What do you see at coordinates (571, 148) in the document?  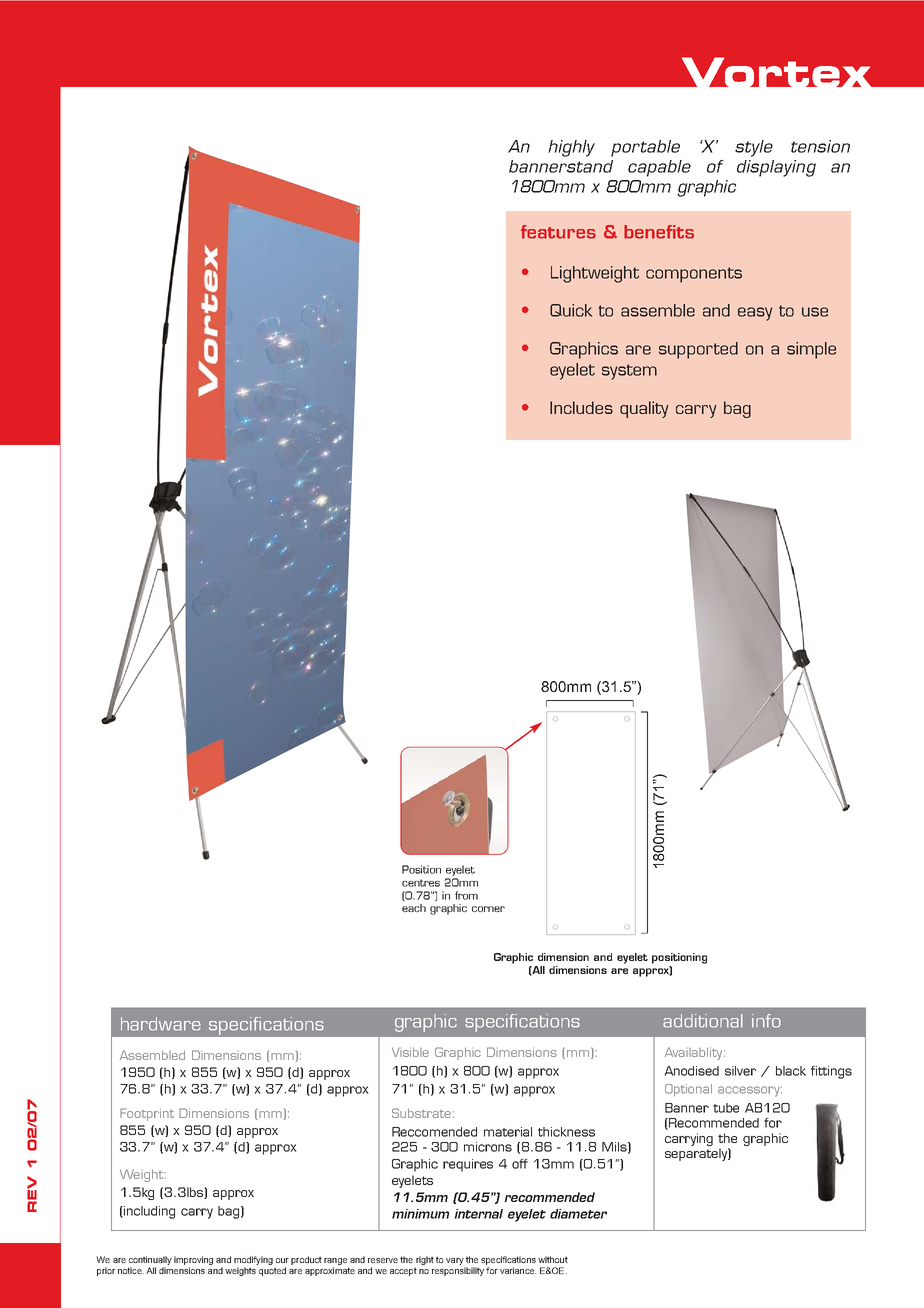 I see `highly` at bounding box center [571, 148].
